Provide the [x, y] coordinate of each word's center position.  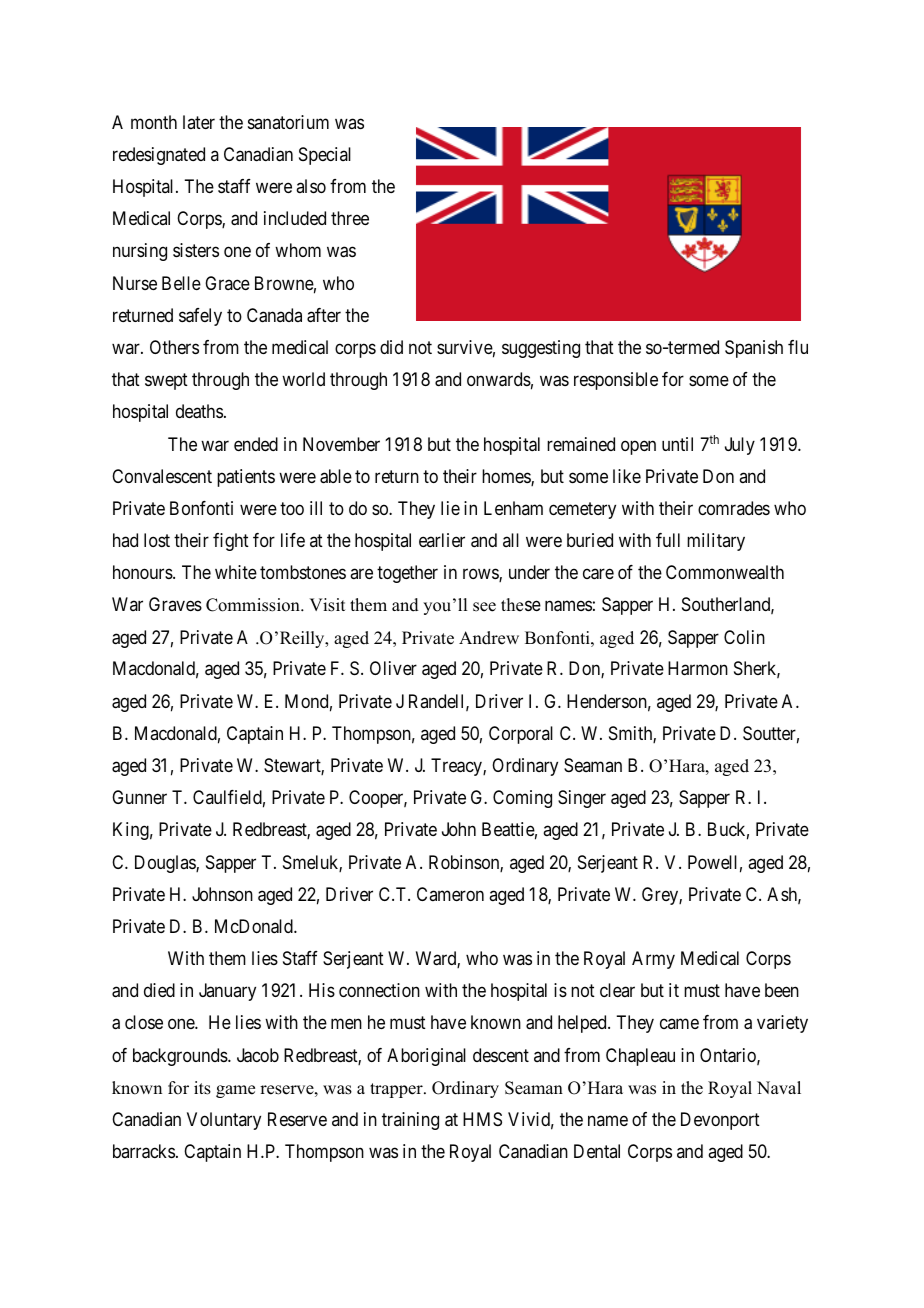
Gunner [139, 797]
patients [246, 478]
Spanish [754, 349]
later [199, 122]
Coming [522, 799]
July [740, 446]
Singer [582, 799]
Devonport [720, 1121]
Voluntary [224, 1121]
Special [325, 156]
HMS [482, 1119]
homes [507, 477]
